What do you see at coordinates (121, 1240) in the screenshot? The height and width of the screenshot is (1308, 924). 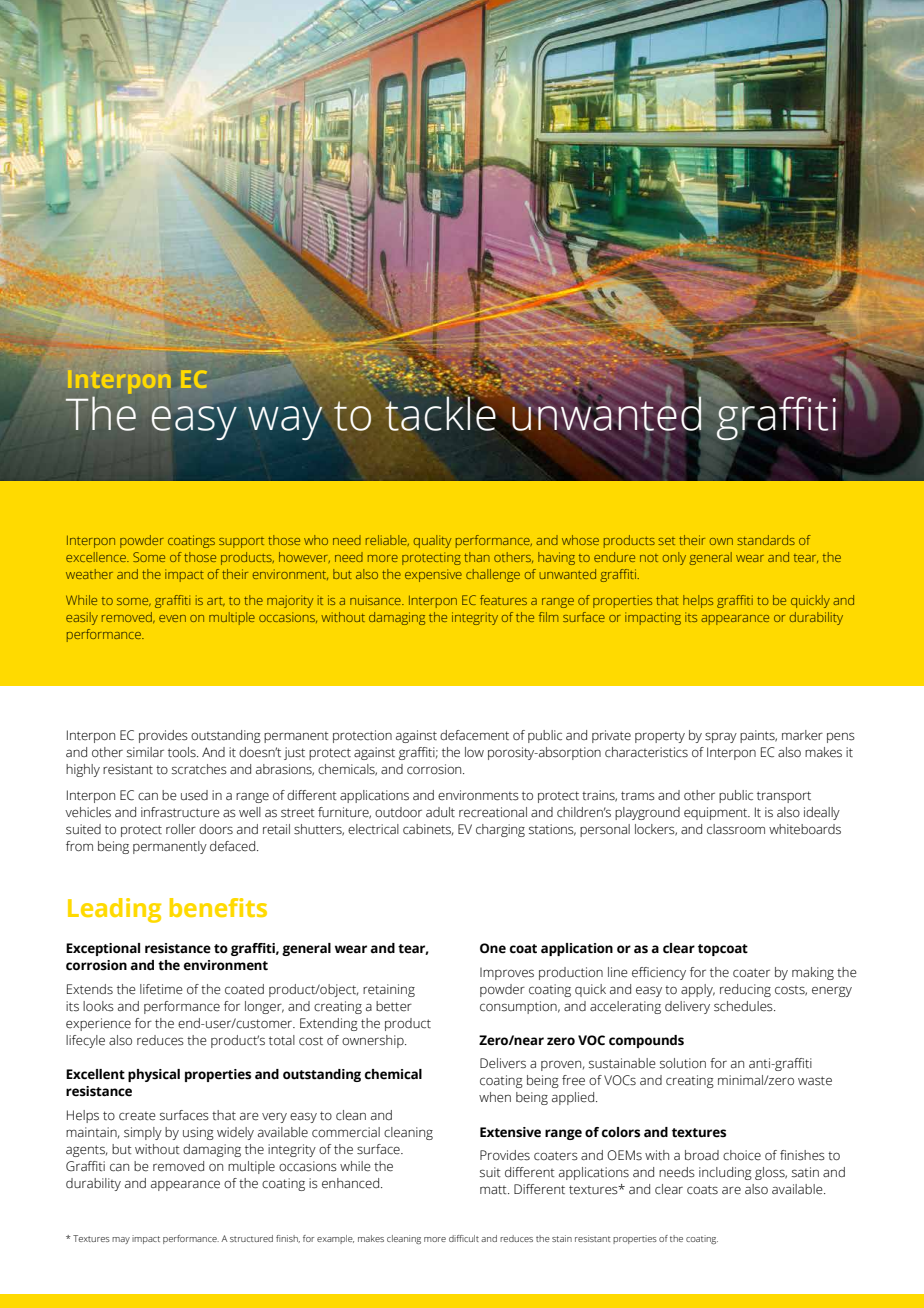 I see `may` at bounding box center [121, 1240].
